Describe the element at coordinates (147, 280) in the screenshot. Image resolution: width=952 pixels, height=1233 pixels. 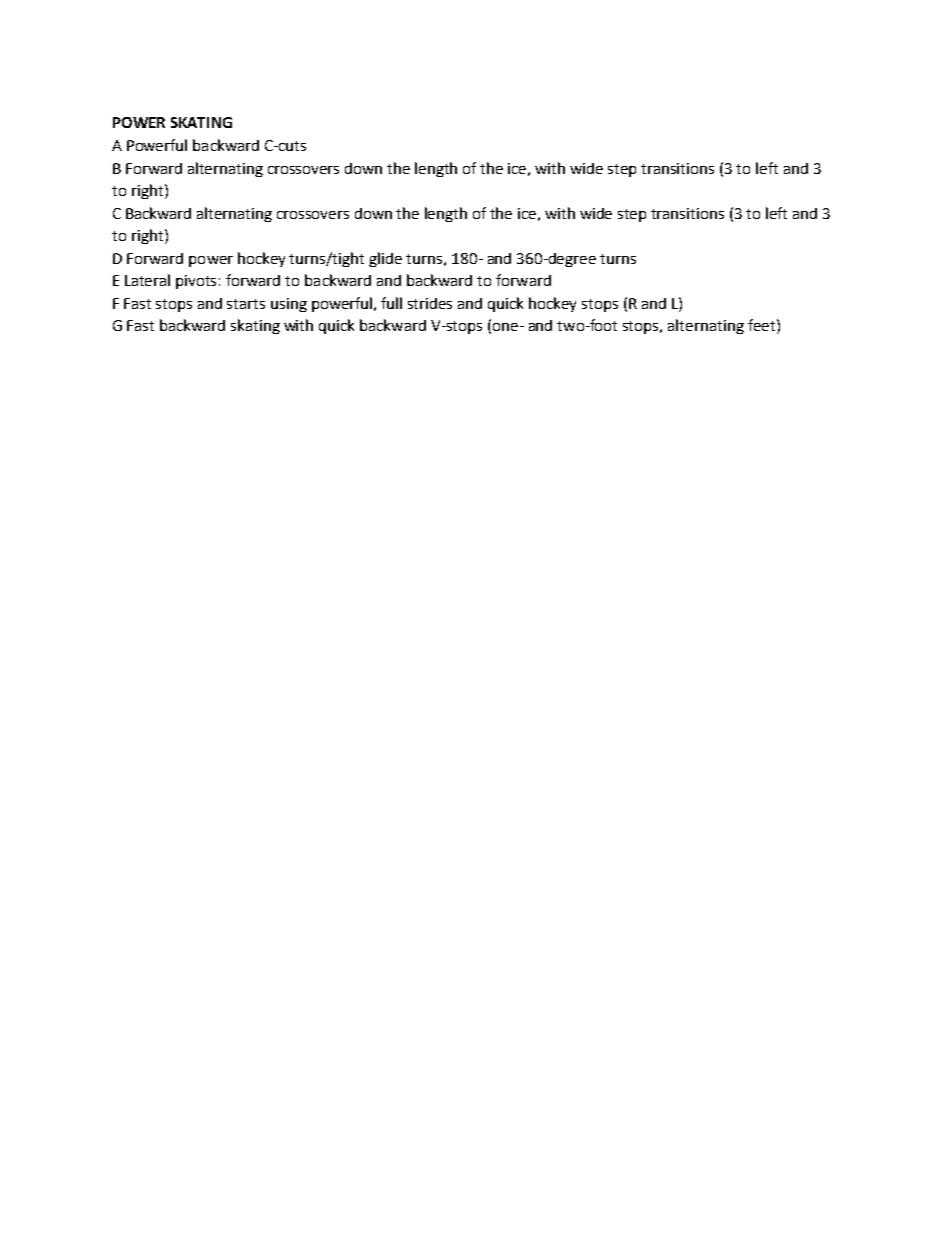
I see `Lateral` at that location.
